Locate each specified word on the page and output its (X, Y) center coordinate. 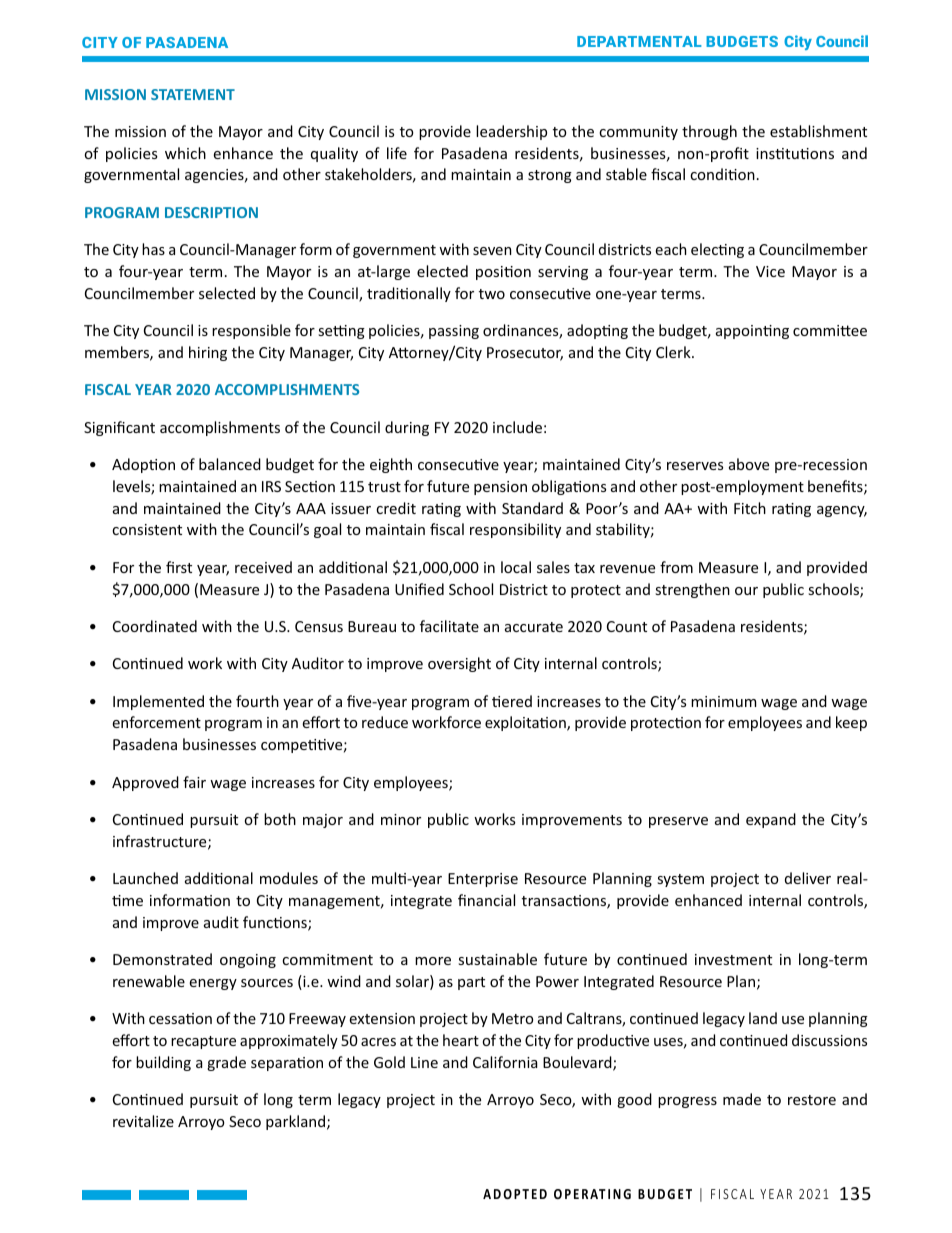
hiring (208, 353)
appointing (752, 332)
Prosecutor (525, 354)
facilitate (449, 626)
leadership (511, 132)
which (185, 153)
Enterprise (483, 880)
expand (771, 820)
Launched (145, 878)
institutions (795, 153)
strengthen (692, 590)
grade (226, 1063)
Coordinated (155, 626)
